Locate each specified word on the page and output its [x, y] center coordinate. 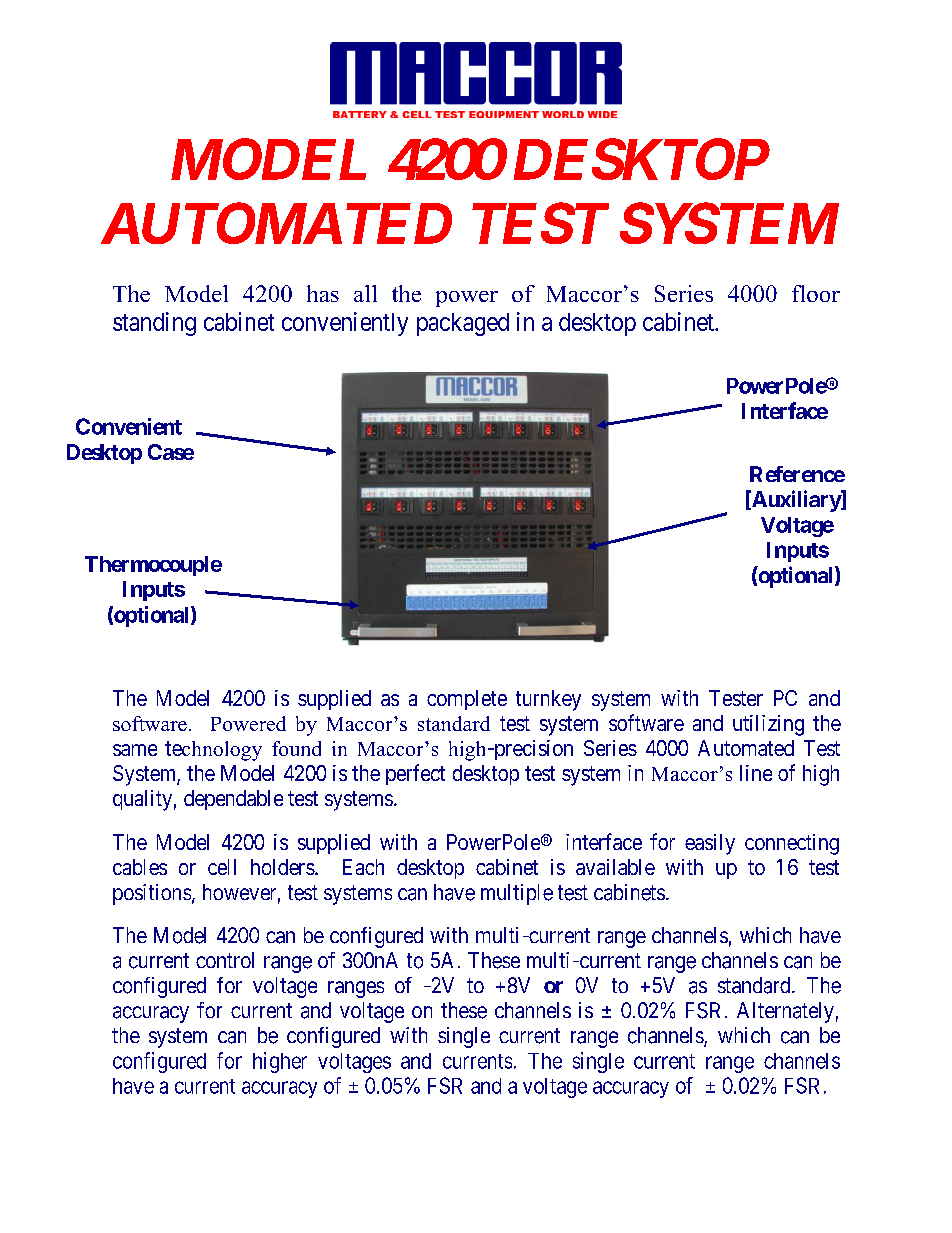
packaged [463, 324]
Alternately [785, 1012]
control [225, 960]
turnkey [548, 700]
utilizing [768, 725]
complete [467, 700]
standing [154, 324]
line [756, 773]
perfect [415, 774]
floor [816, 293]
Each [363, 867]
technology [213, 751]
